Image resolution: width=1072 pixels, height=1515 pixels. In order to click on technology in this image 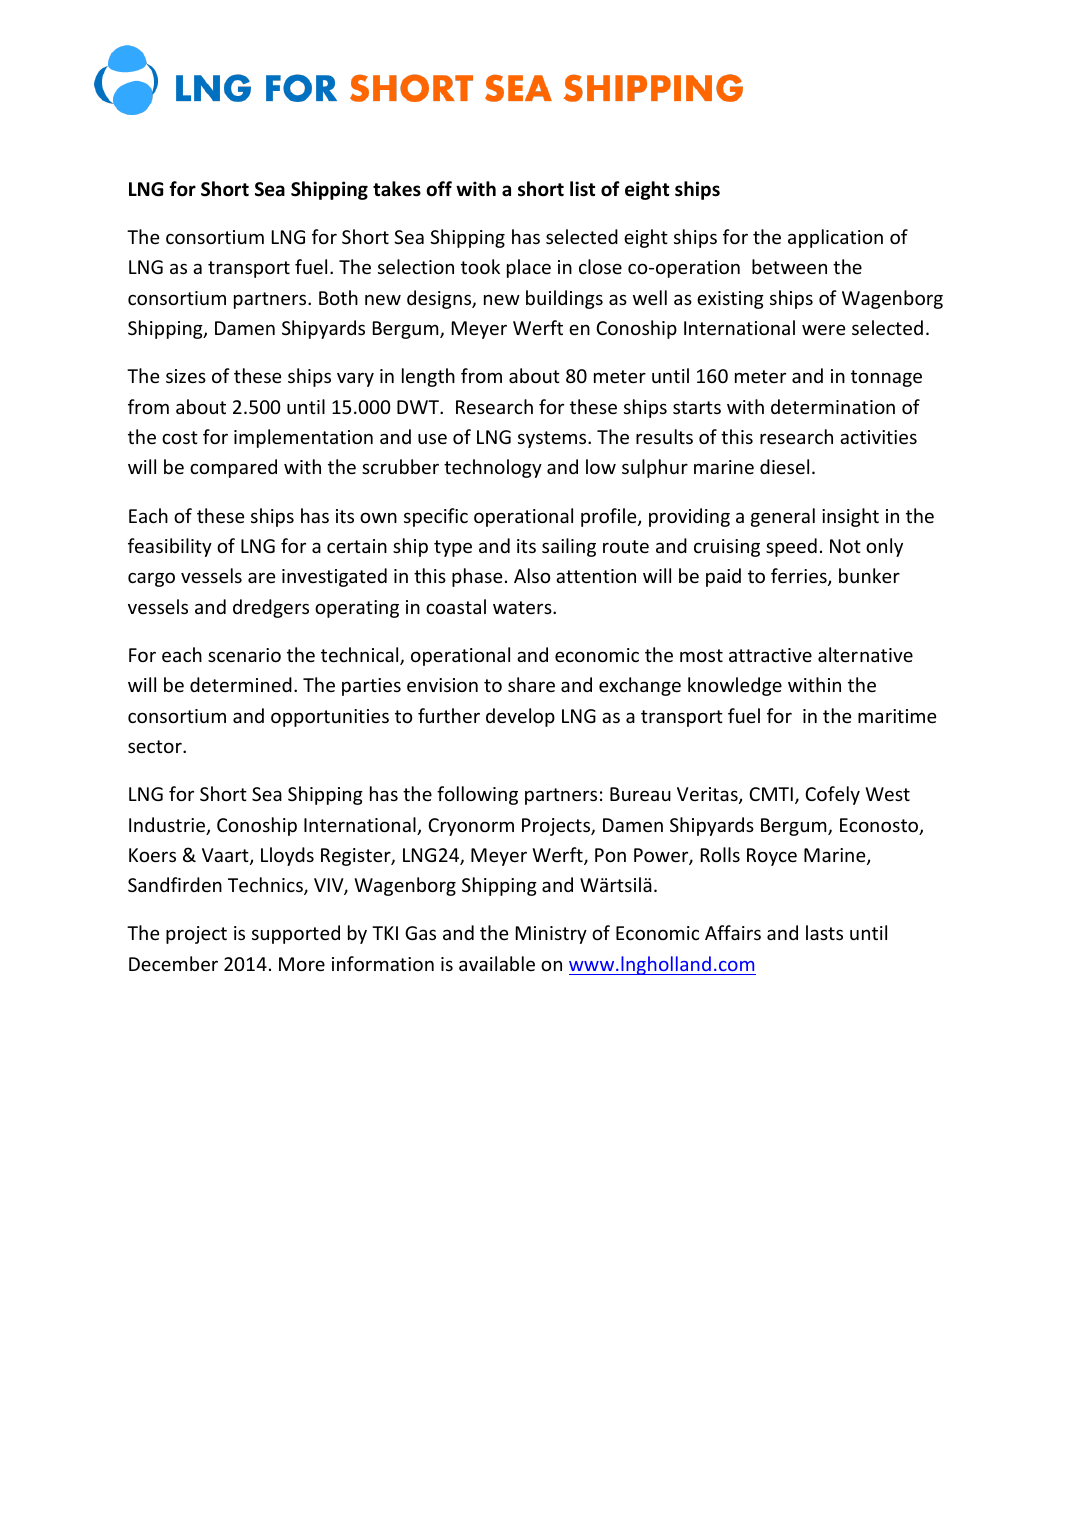, I will do `click(493, 468)`.
